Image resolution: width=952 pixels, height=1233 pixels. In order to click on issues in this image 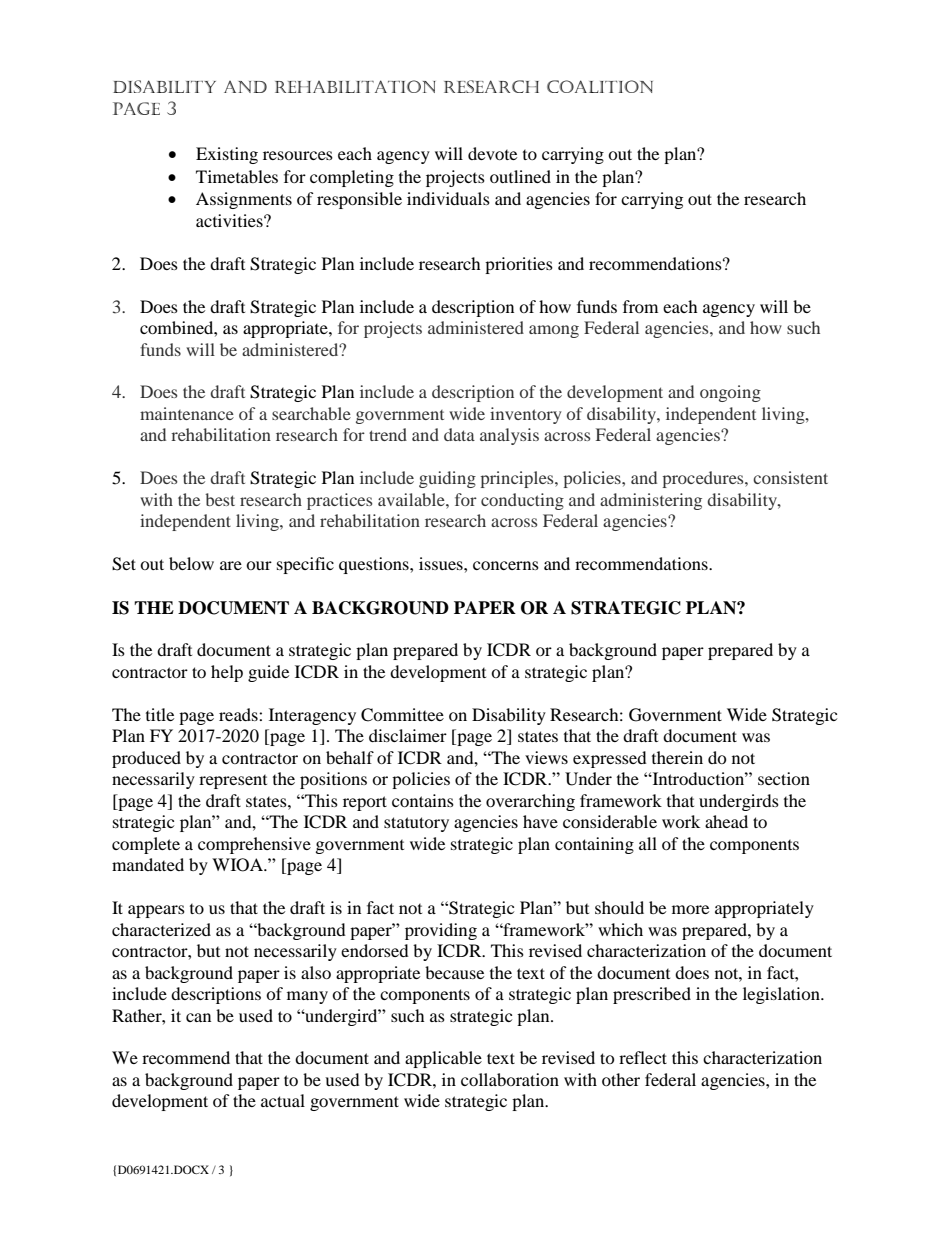, I will do `click(442, 563)`.
